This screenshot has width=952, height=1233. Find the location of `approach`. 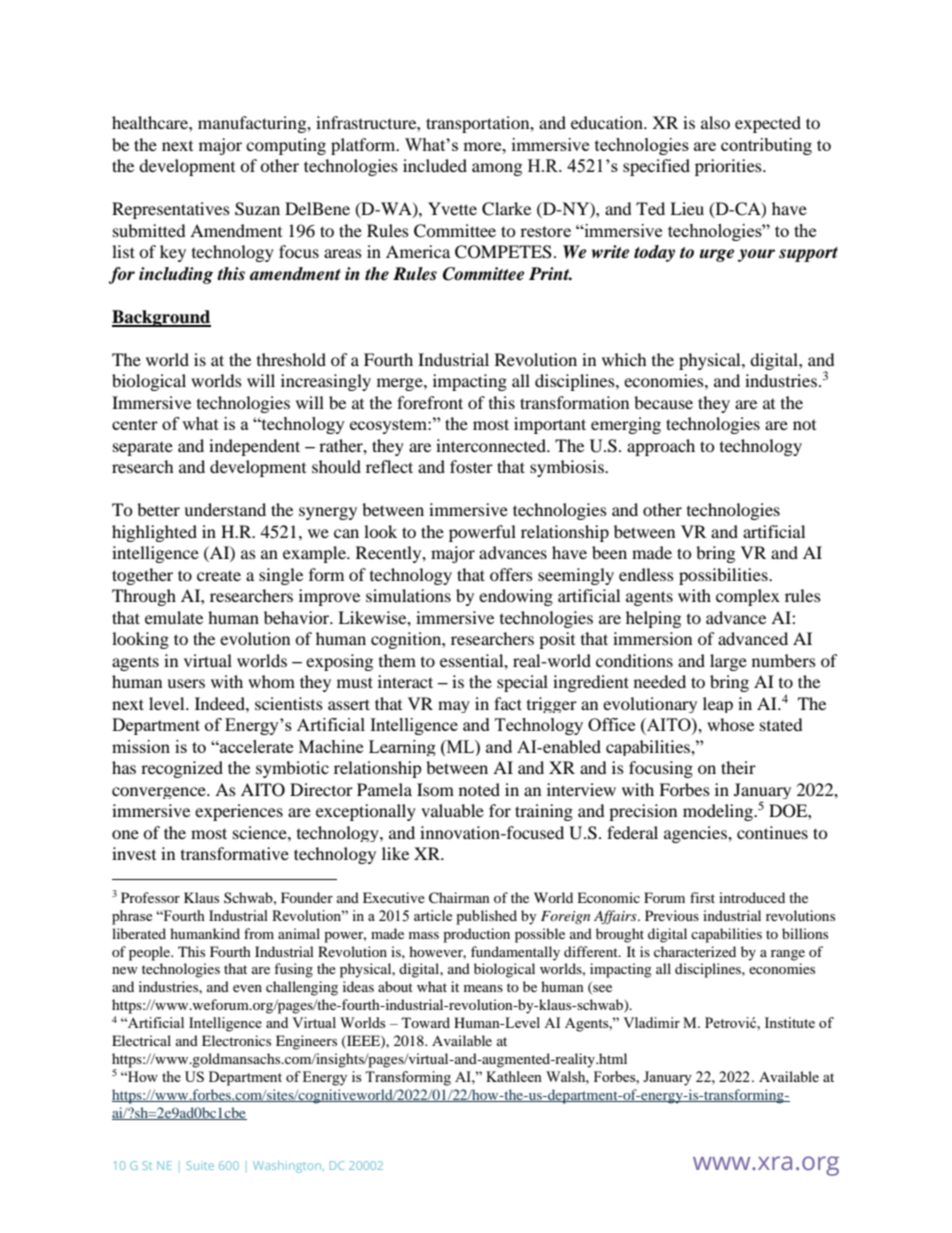

approach is located at coordinates (661, 447).
